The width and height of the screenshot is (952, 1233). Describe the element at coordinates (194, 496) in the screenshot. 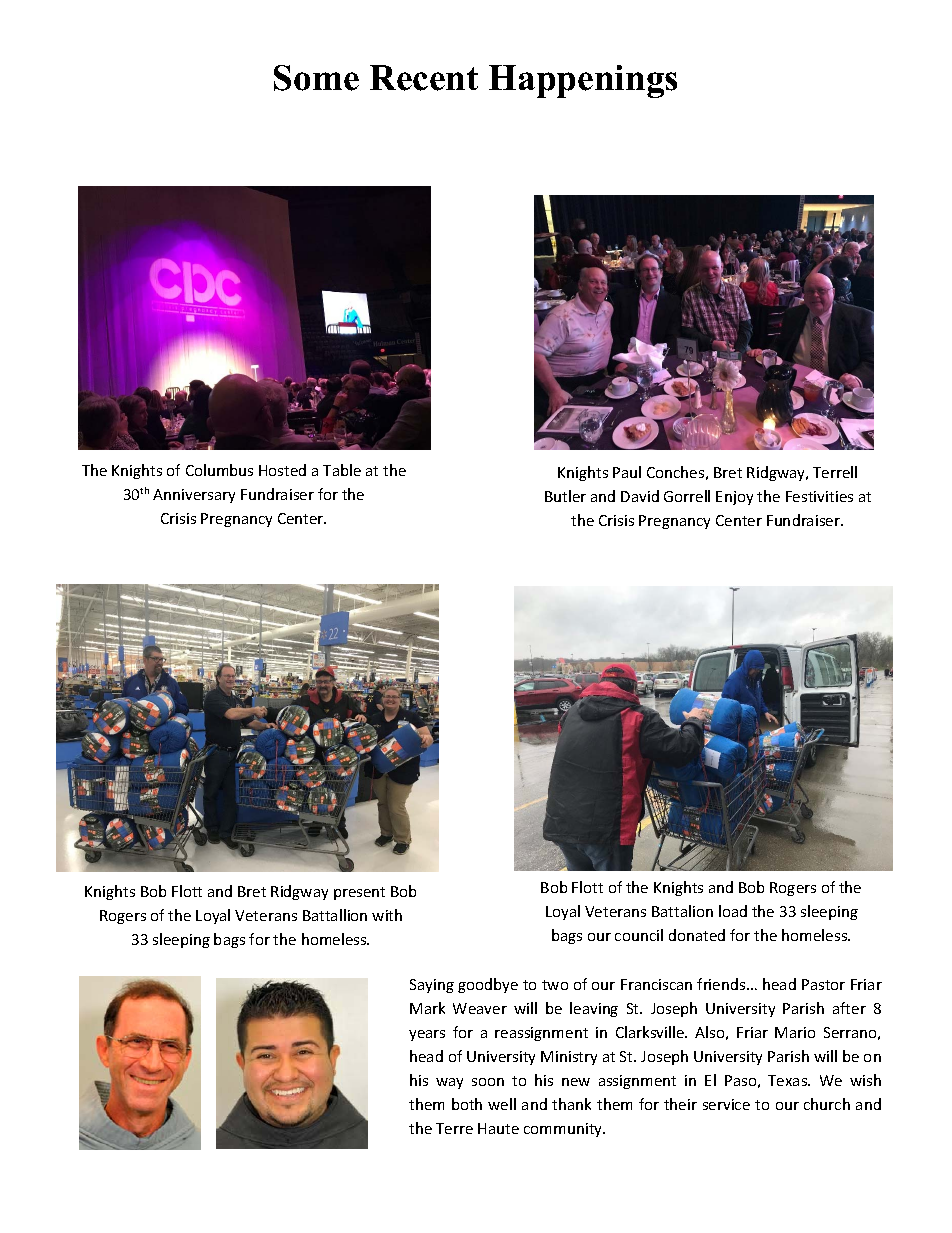

I see `Anniversary` at that location.
